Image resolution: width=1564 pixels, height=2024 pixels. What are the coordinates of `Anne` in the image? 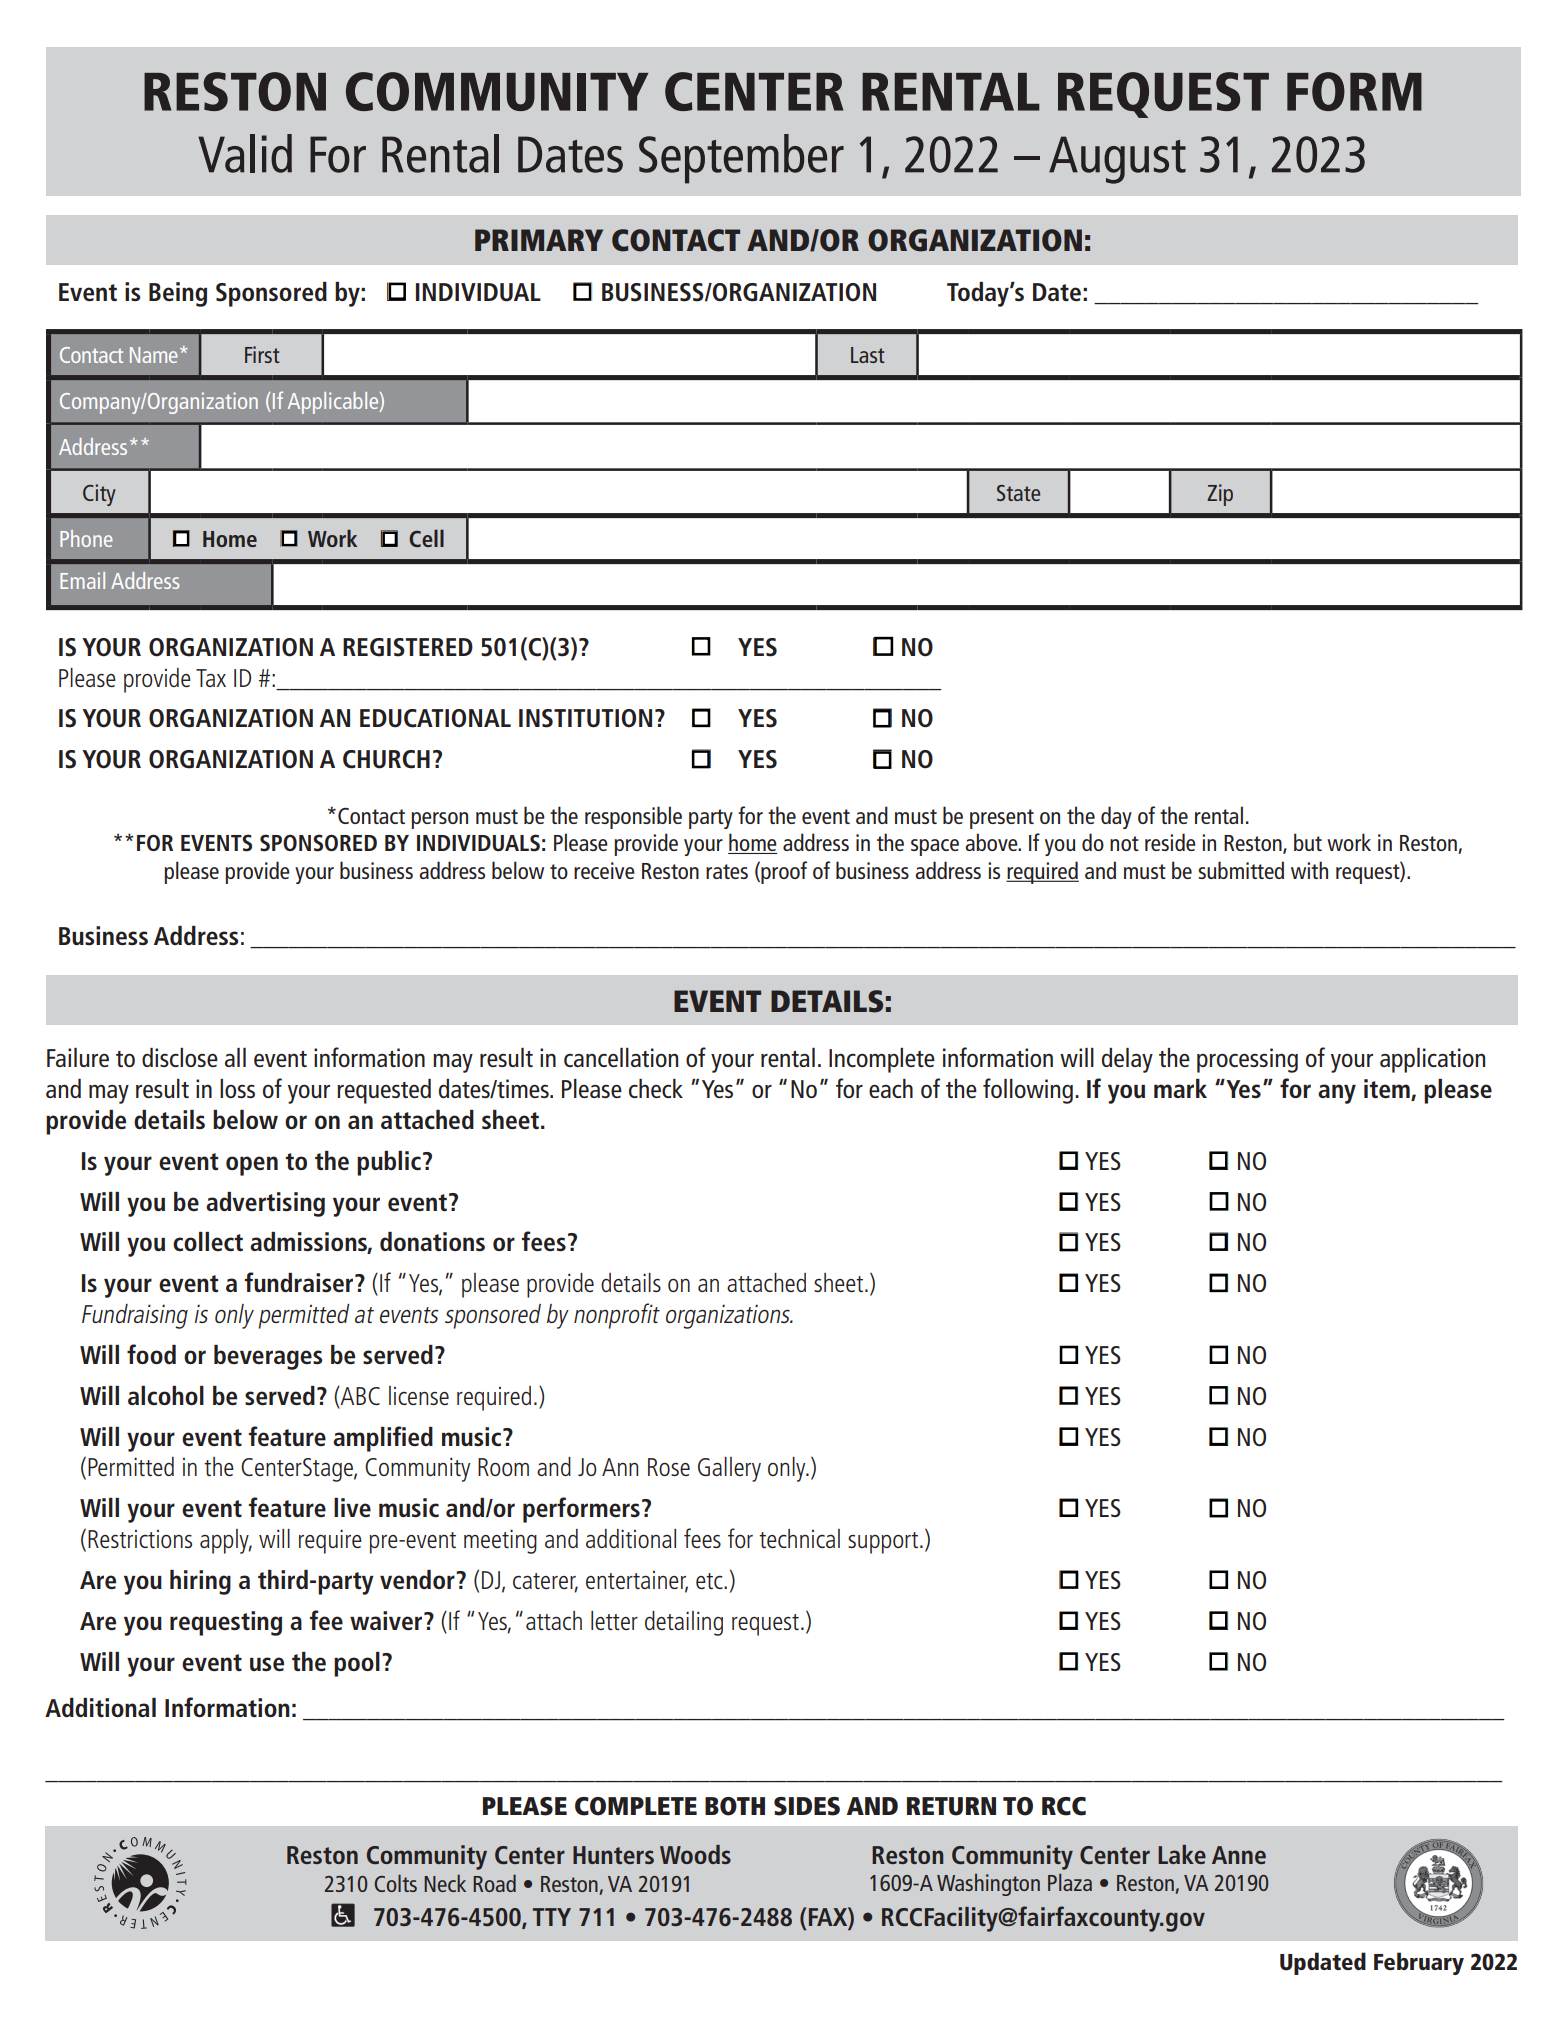 It's located at (1239, 1855).
